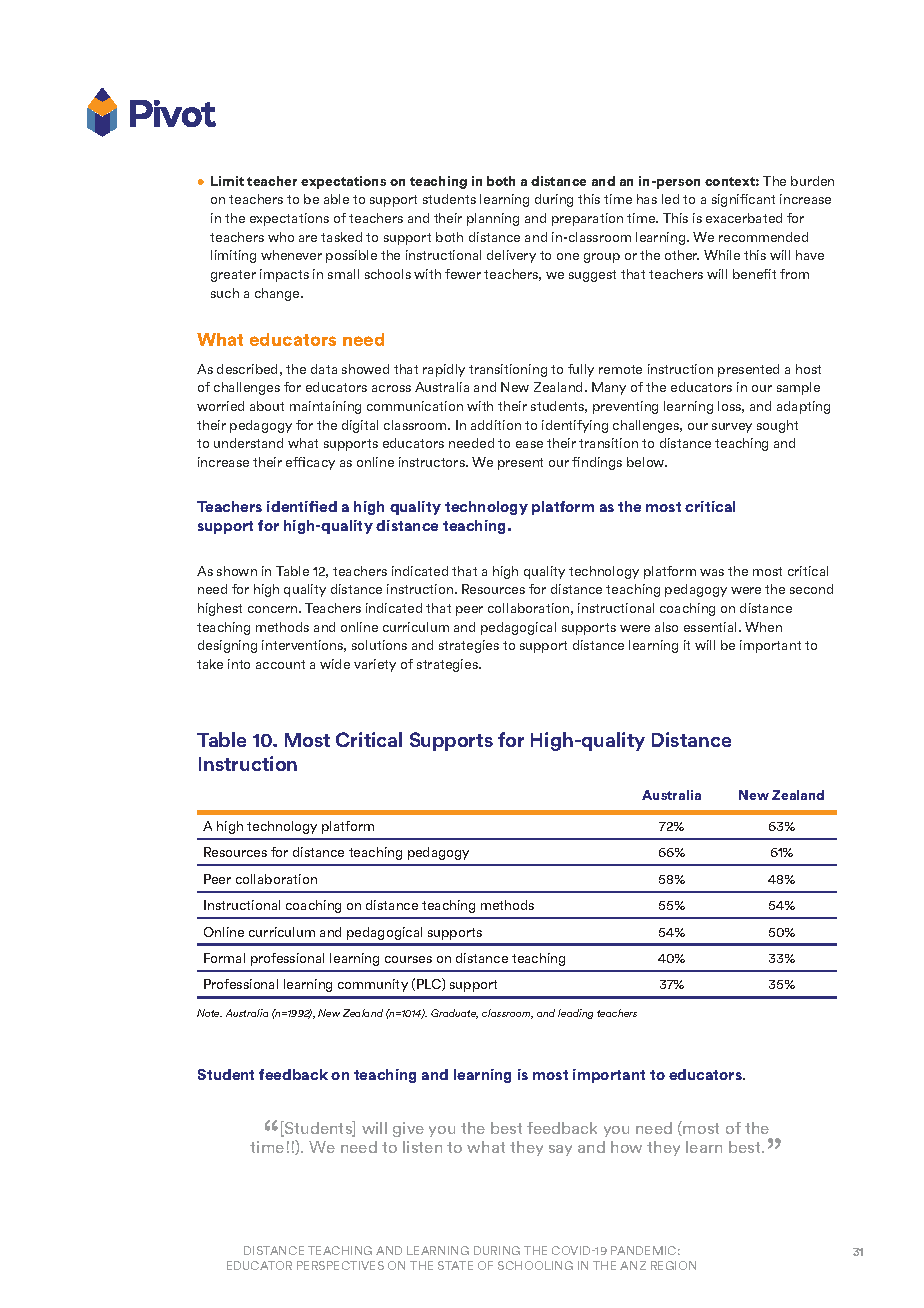 The height and width of the image is (1308, 924). Describe the element at coordinates (375, 665) in the image. I see `variety` at that location.
